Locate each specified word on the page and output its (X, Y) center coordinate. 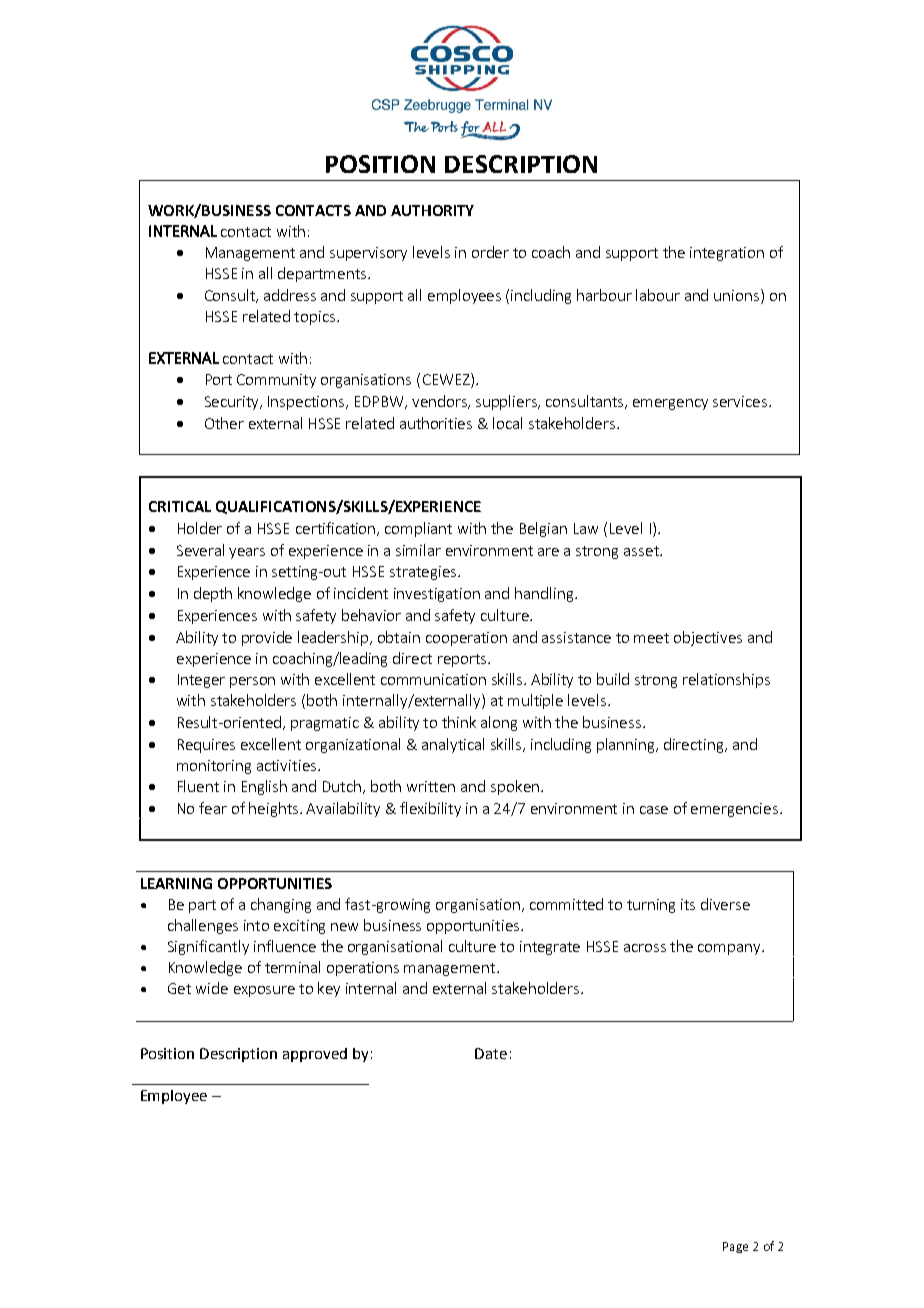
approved (315, 1055)
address (290, 295)
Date (491, 1053)
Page (735, 1247)
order (490, 252)
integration (727, 254)
